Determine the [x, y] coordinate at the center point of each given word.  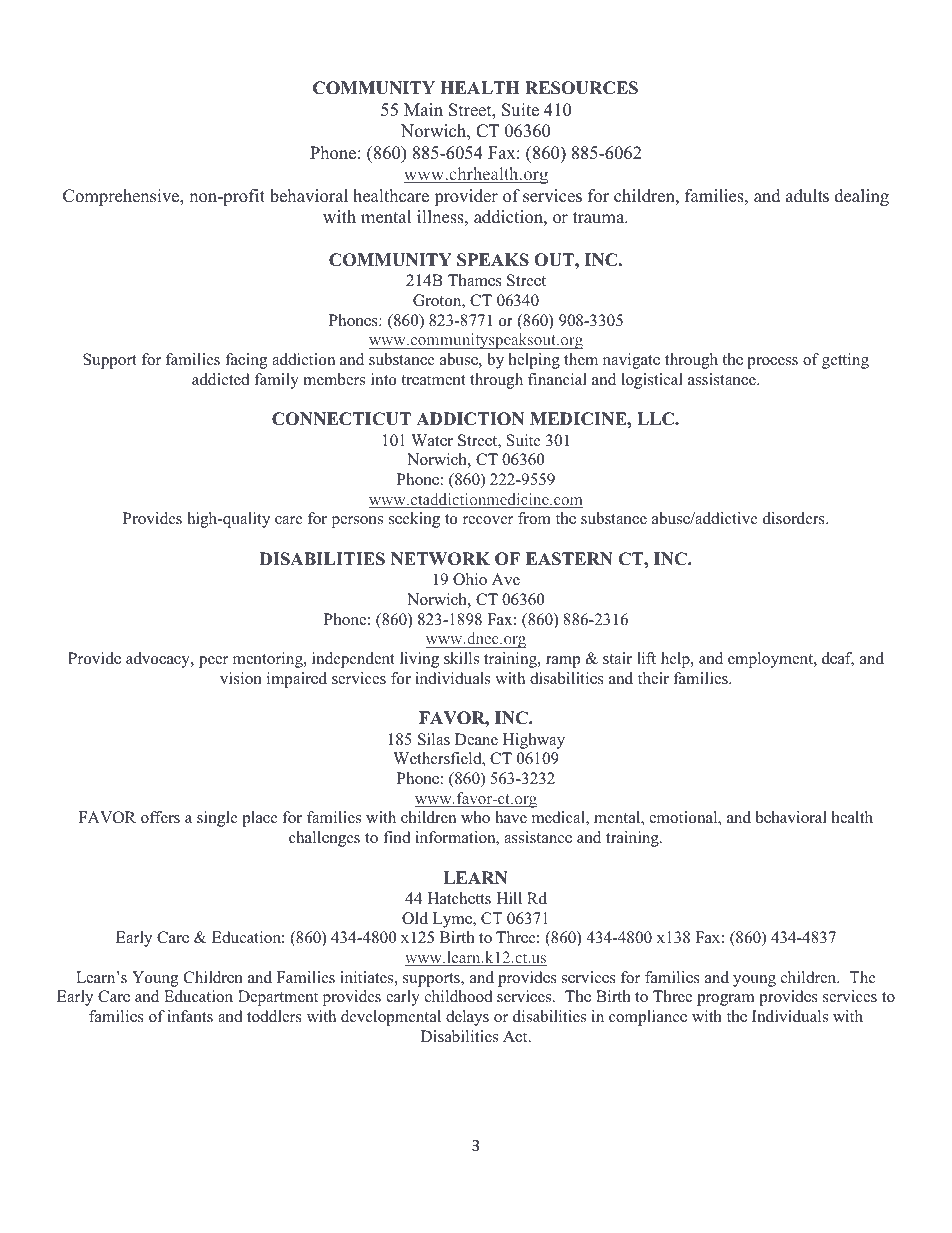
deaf [838, 659]
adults [807, 196]
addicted [221, 379]
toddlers [274, 1016]
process [772, 363]
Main [423, 109]
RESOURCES [581, 88]
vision [241, 678]
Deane [476, 739]
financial [557, 379]
